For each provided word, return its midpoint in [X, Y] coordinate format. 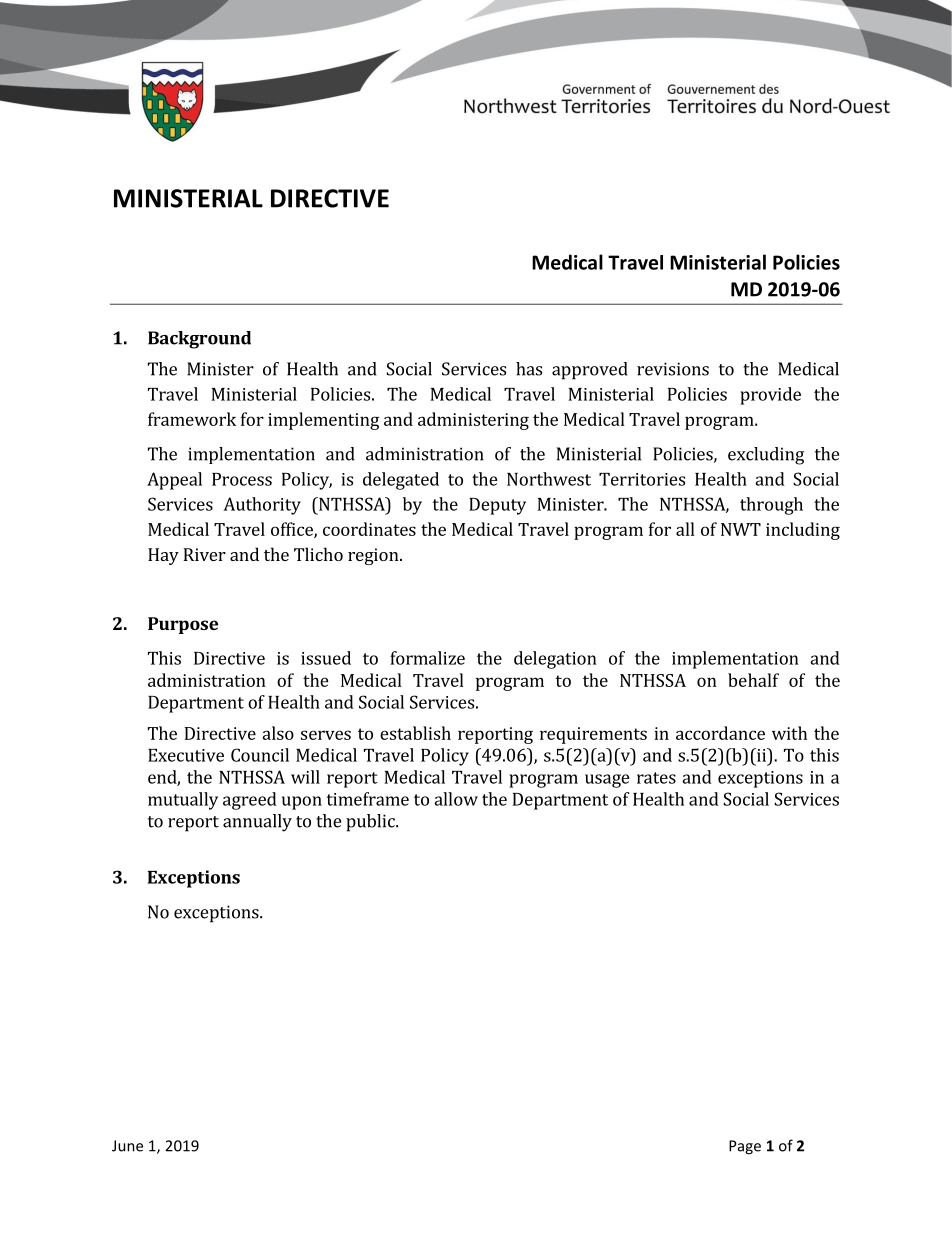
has [529, 369]
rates [656, 778]
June [127, 1146]
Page [745, 1147]
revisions [673, 369]
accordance [720, 733]
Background [199, 340]
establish [415, 733]
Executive [186, 755]
